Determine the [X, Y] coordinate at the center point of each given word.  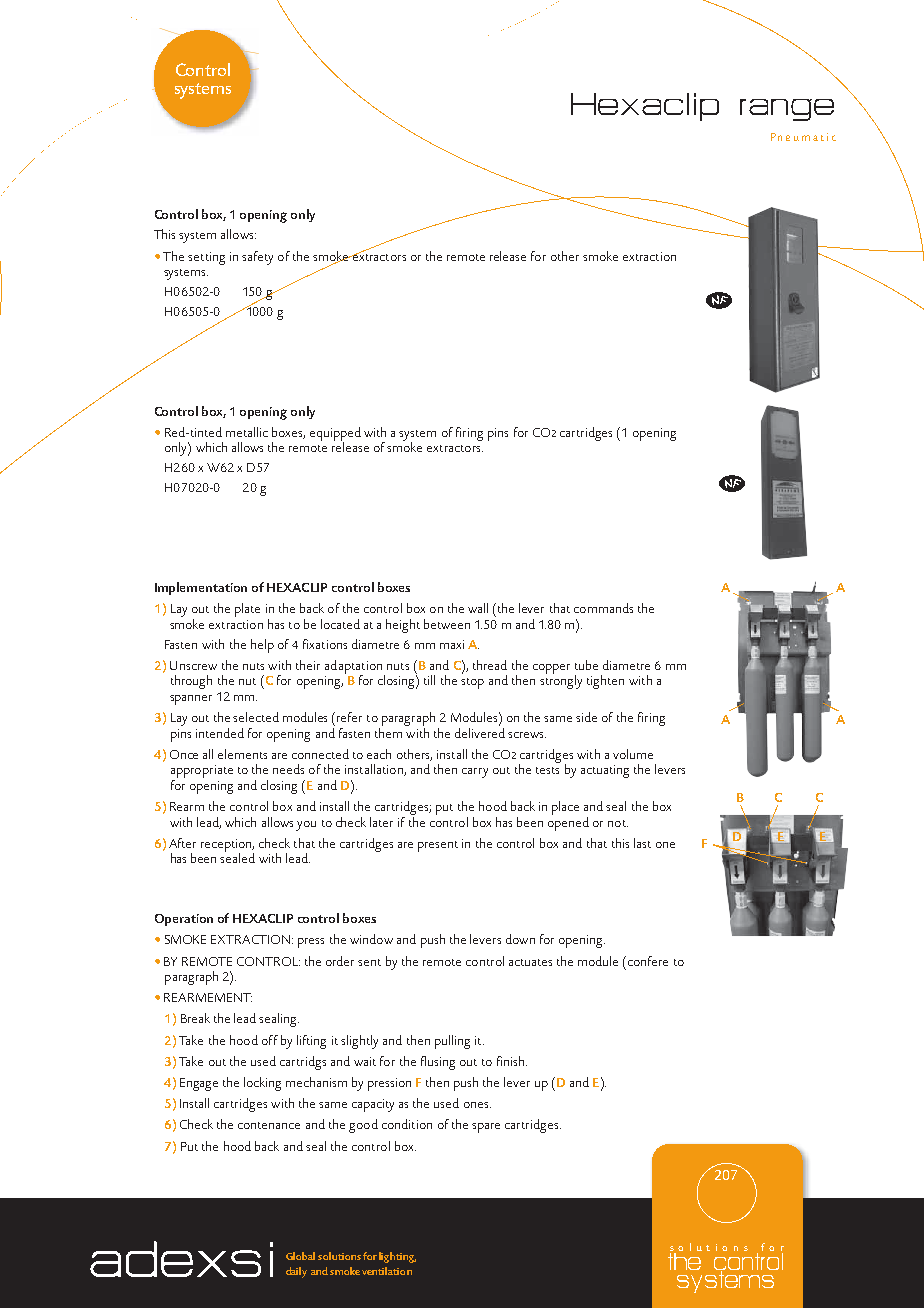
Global [300, 1256]
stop [472, 683]
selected [256, 717]
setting [206, 258]
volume [633, 754]
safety [257, 258]
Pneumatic [803, 137]
